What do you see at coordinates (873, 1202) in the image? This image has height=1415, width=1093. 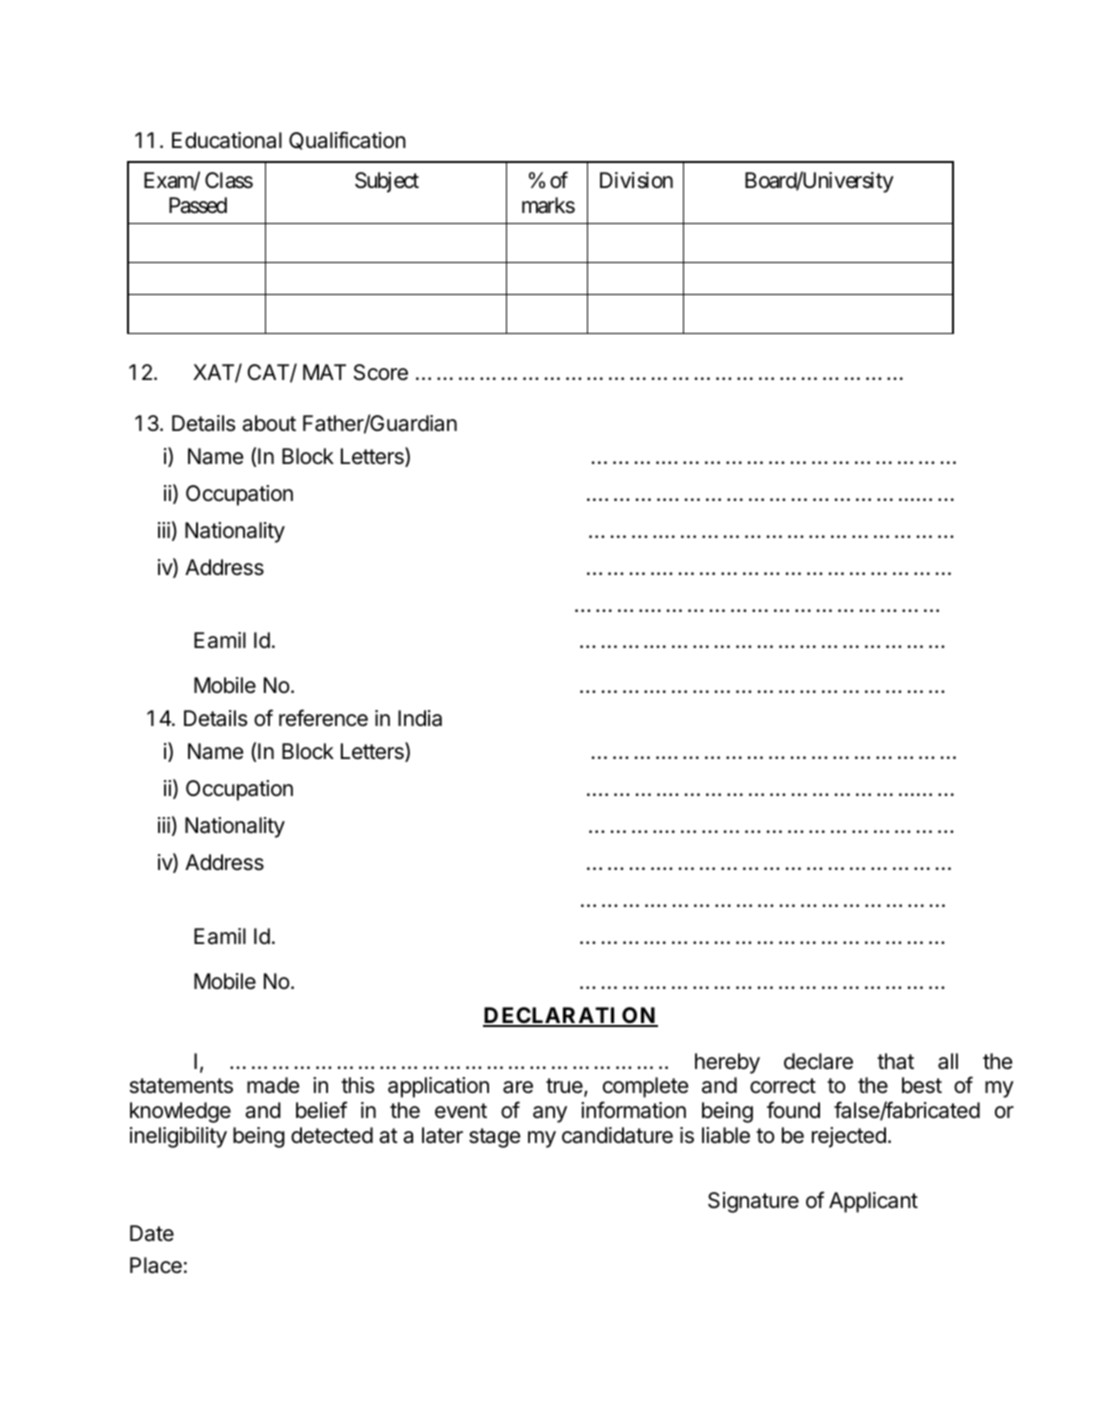 I see `Applicant` at bounding box center [873, 1202].
